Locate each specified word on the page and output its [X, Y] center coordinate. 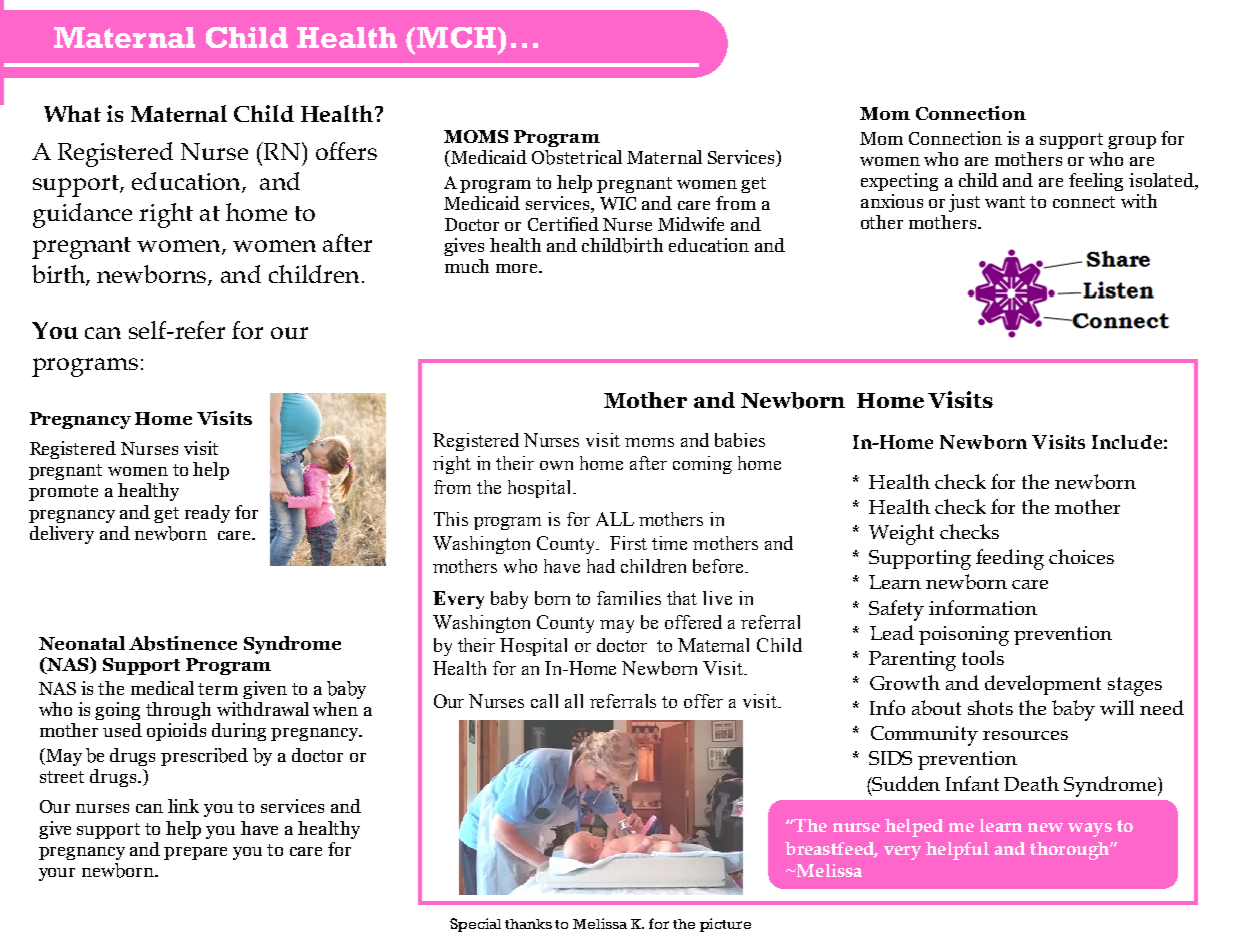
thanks [528, 924]
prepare [195, 853]
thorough [1070, 851]
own [556, 465]
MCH [456, 37]
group [1132, 142]
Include [1127, 442]
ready [207, 514]
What [72, 113]
